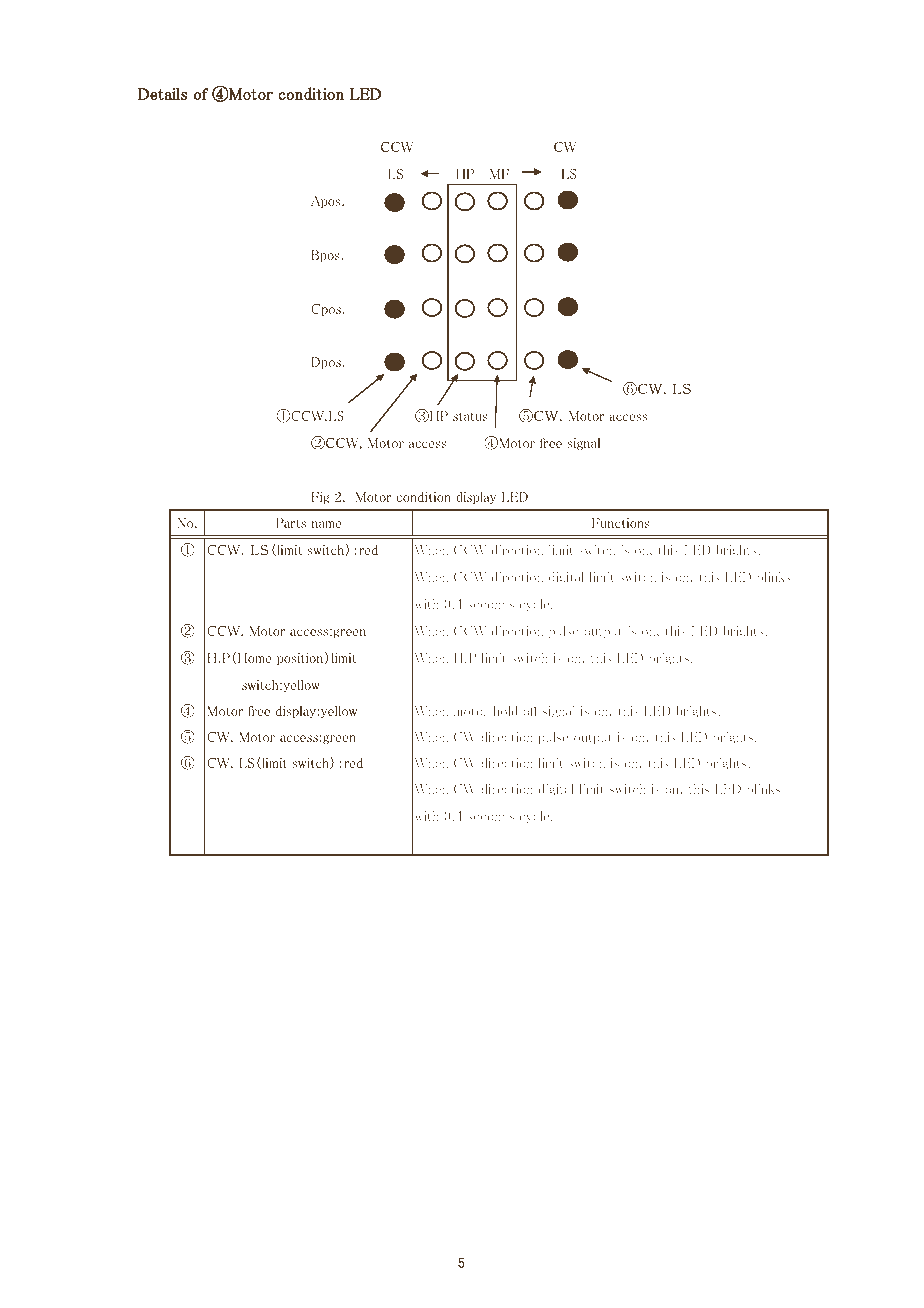 This screenshot has width=924, height=1308. I want to click on name, so click(327, 524).
